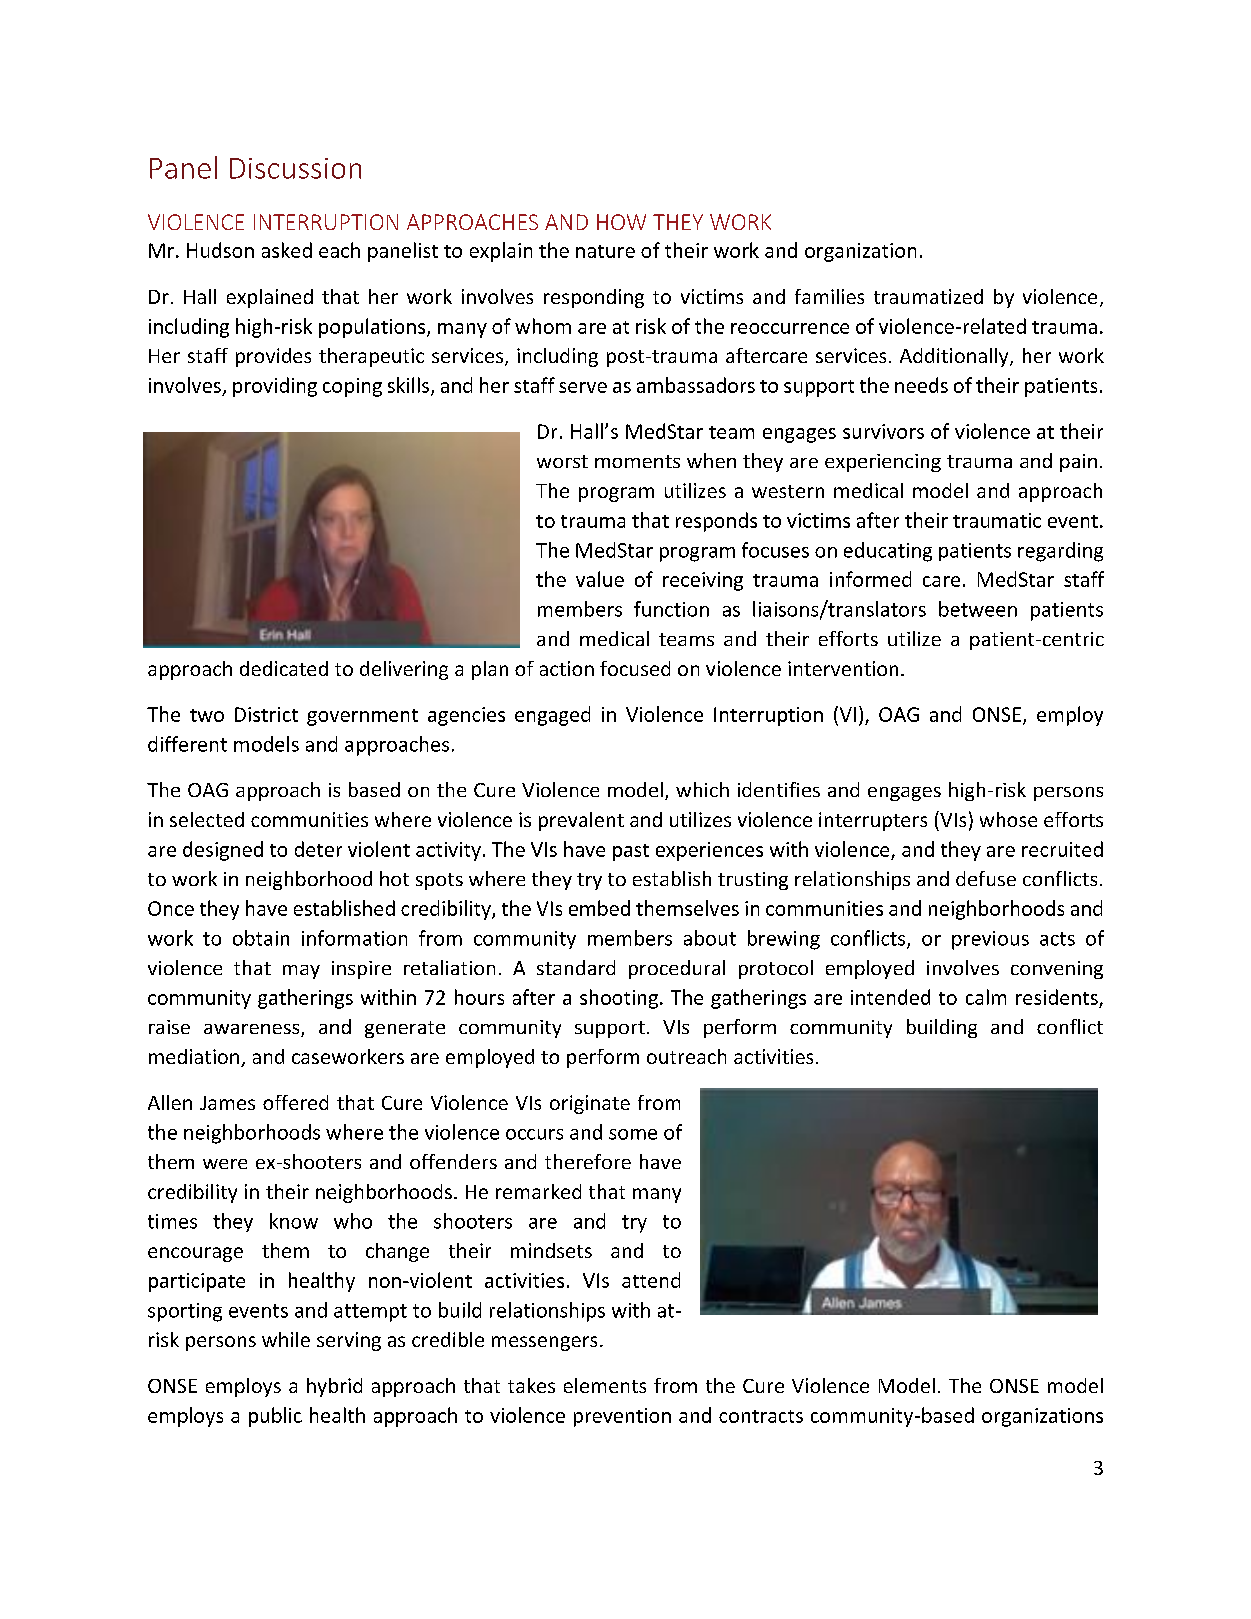  I want to click on public, so click(275, 1417).
